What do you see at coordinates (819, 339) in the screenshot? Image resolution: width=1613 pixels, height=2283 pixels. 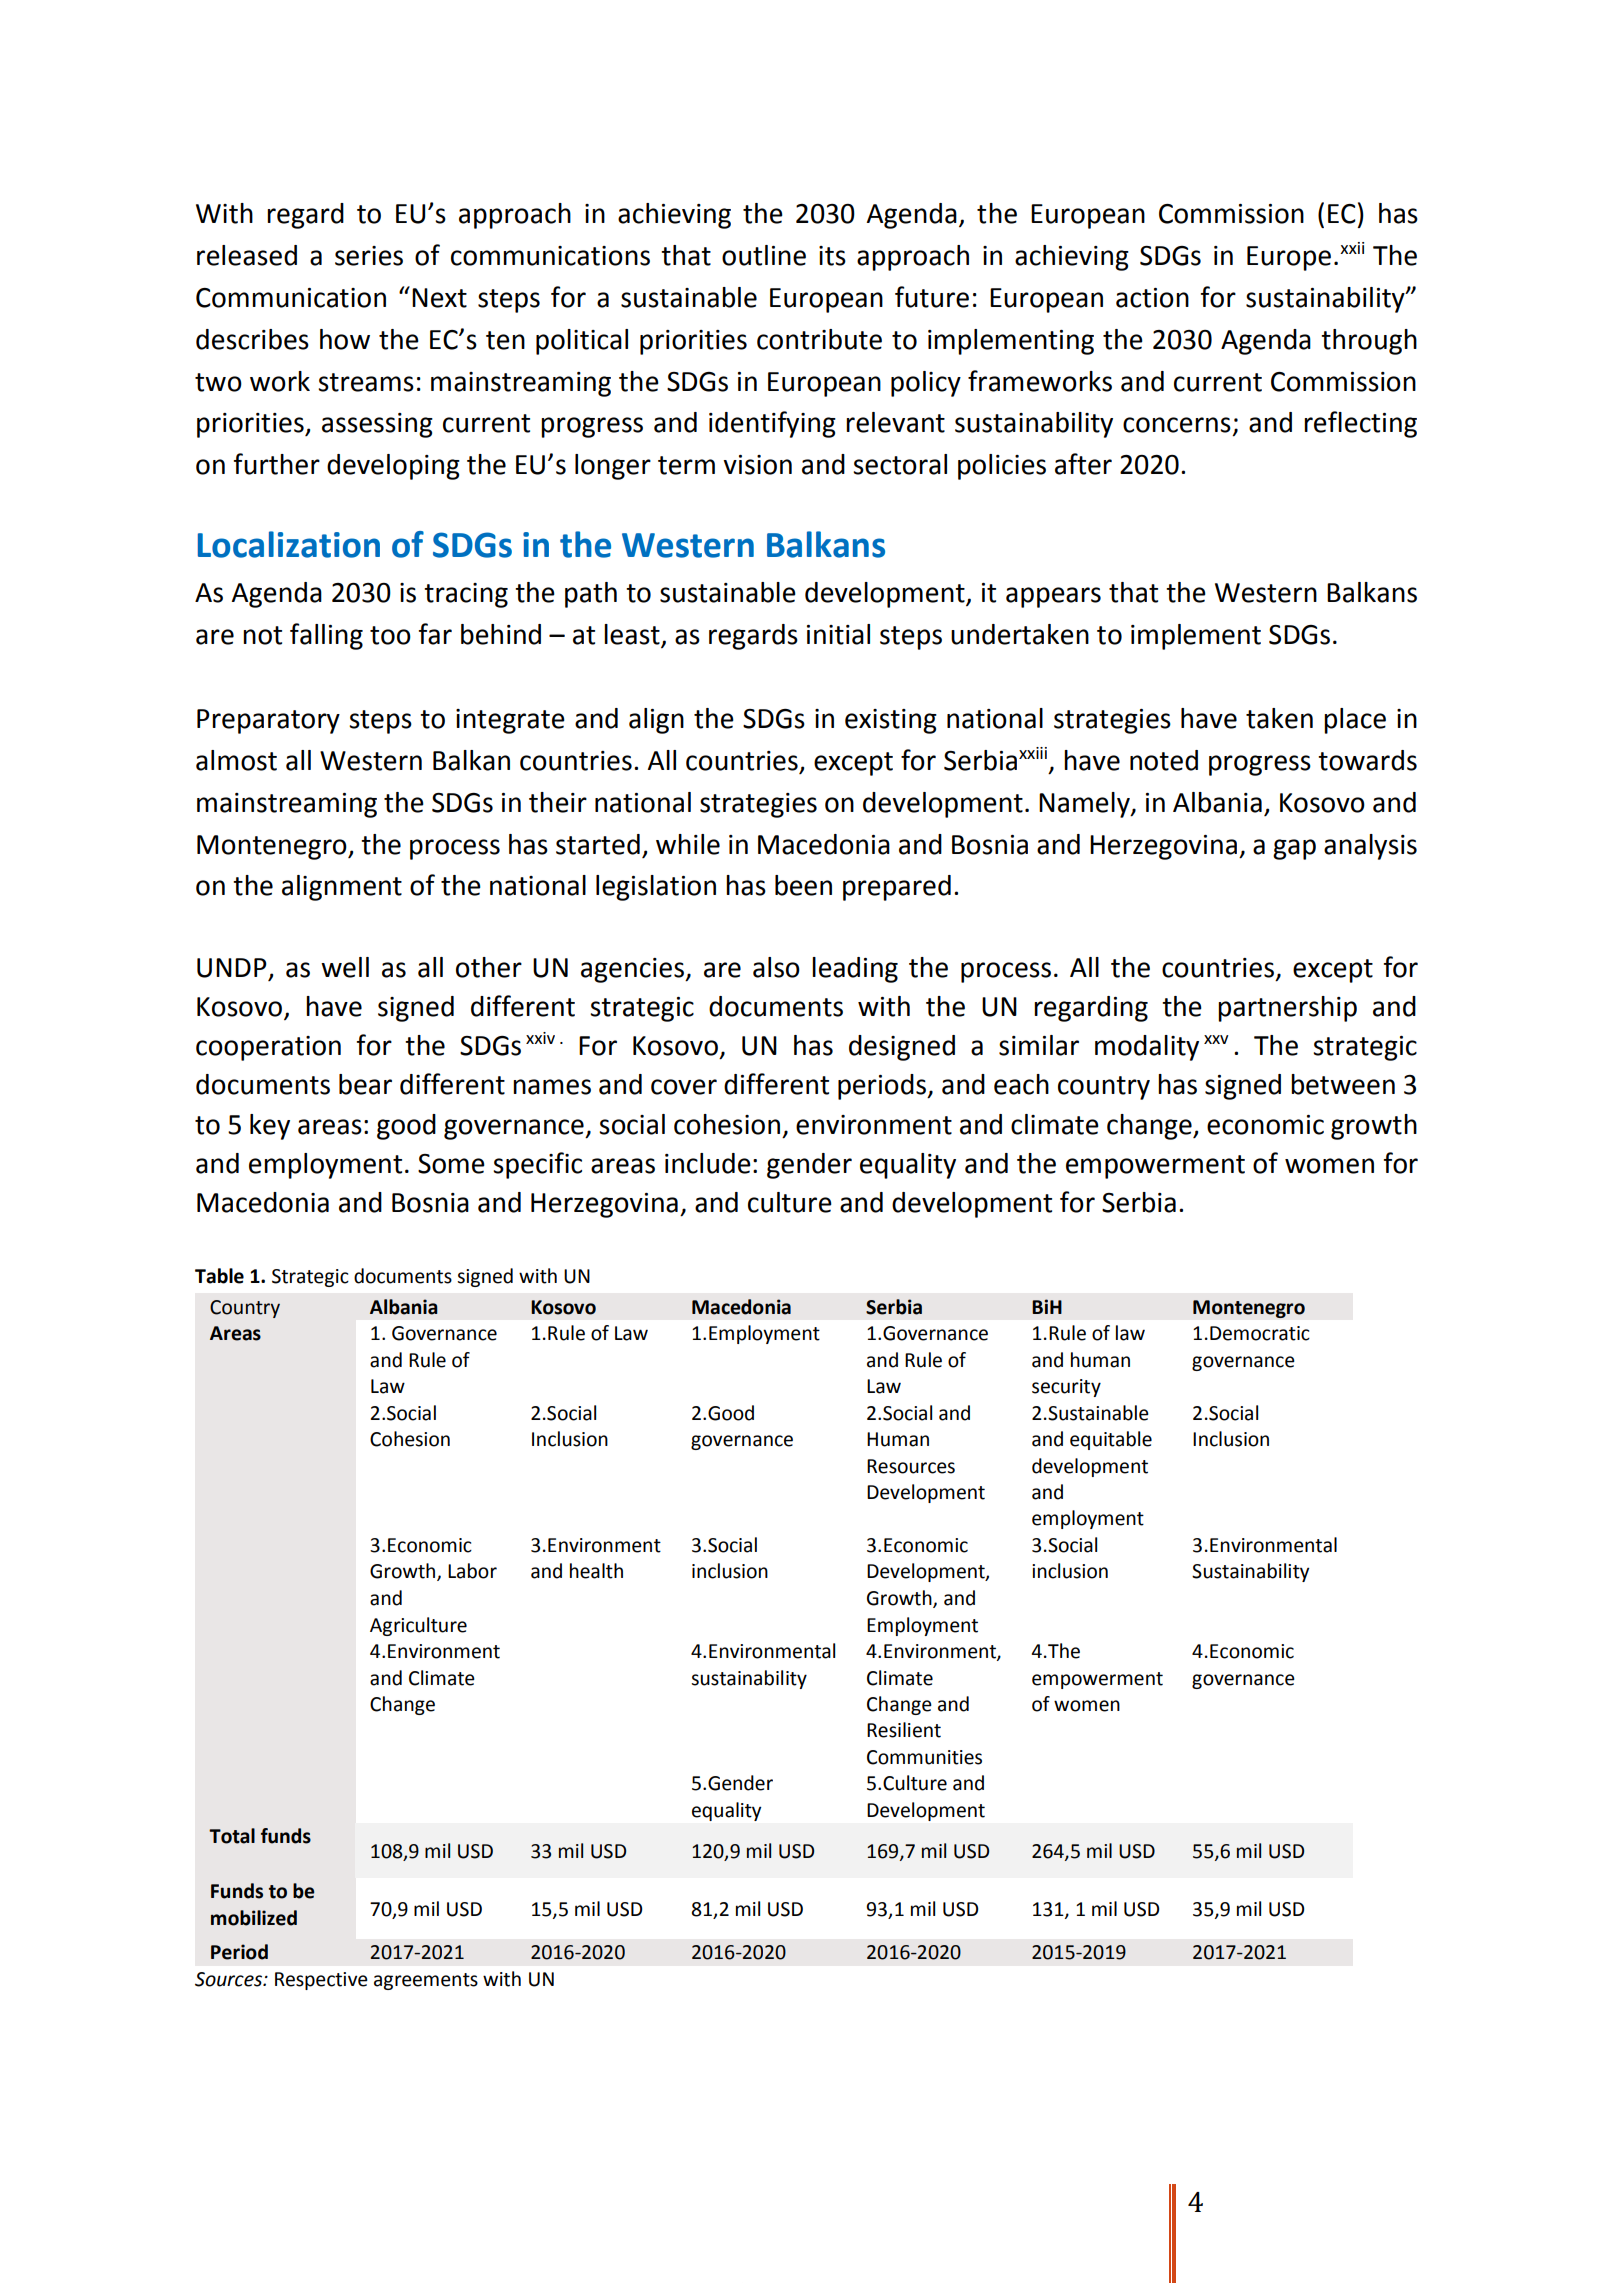 I see `contribute` at bounding box center [819, 339].
